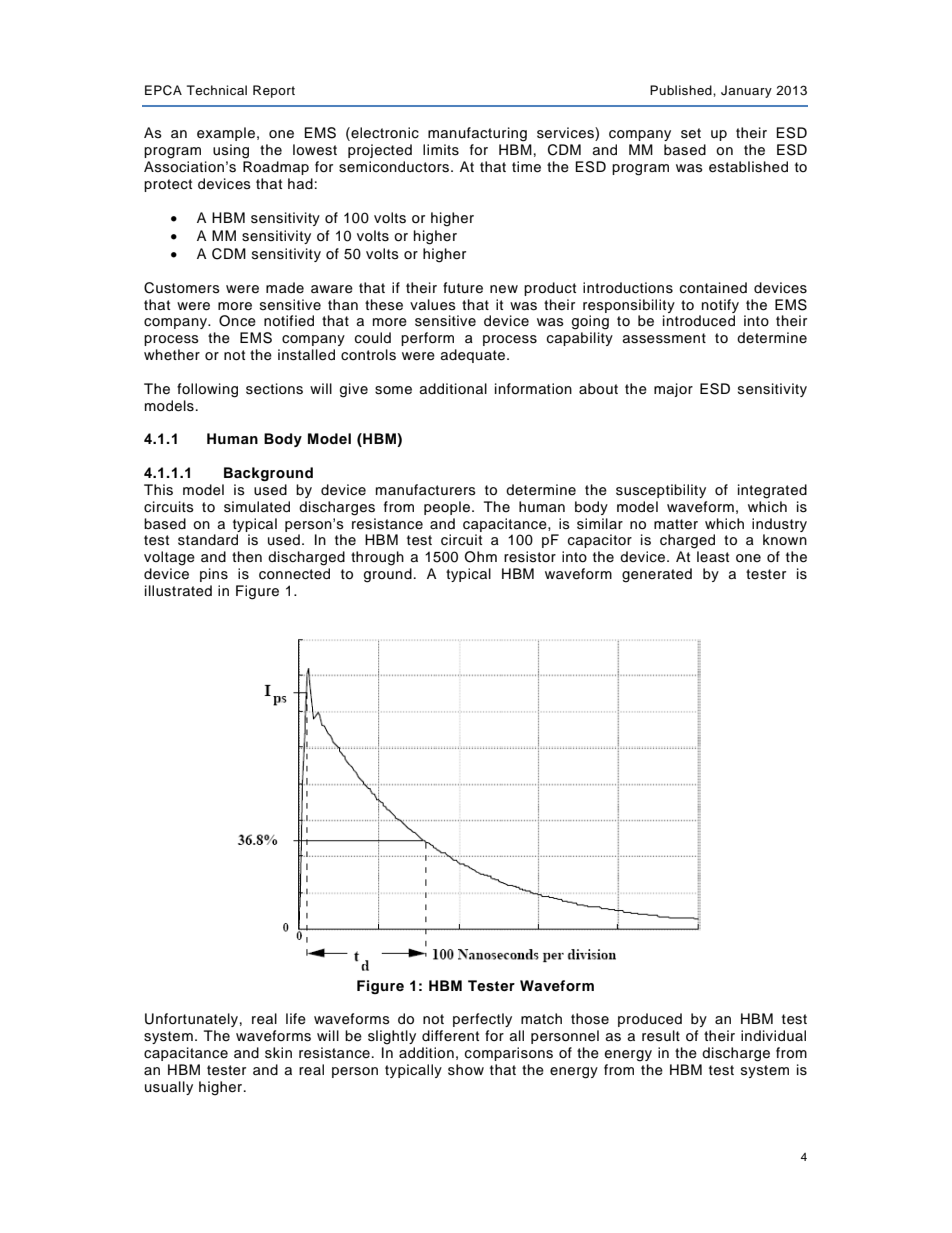  I want to click on least, so click(713, 557).
